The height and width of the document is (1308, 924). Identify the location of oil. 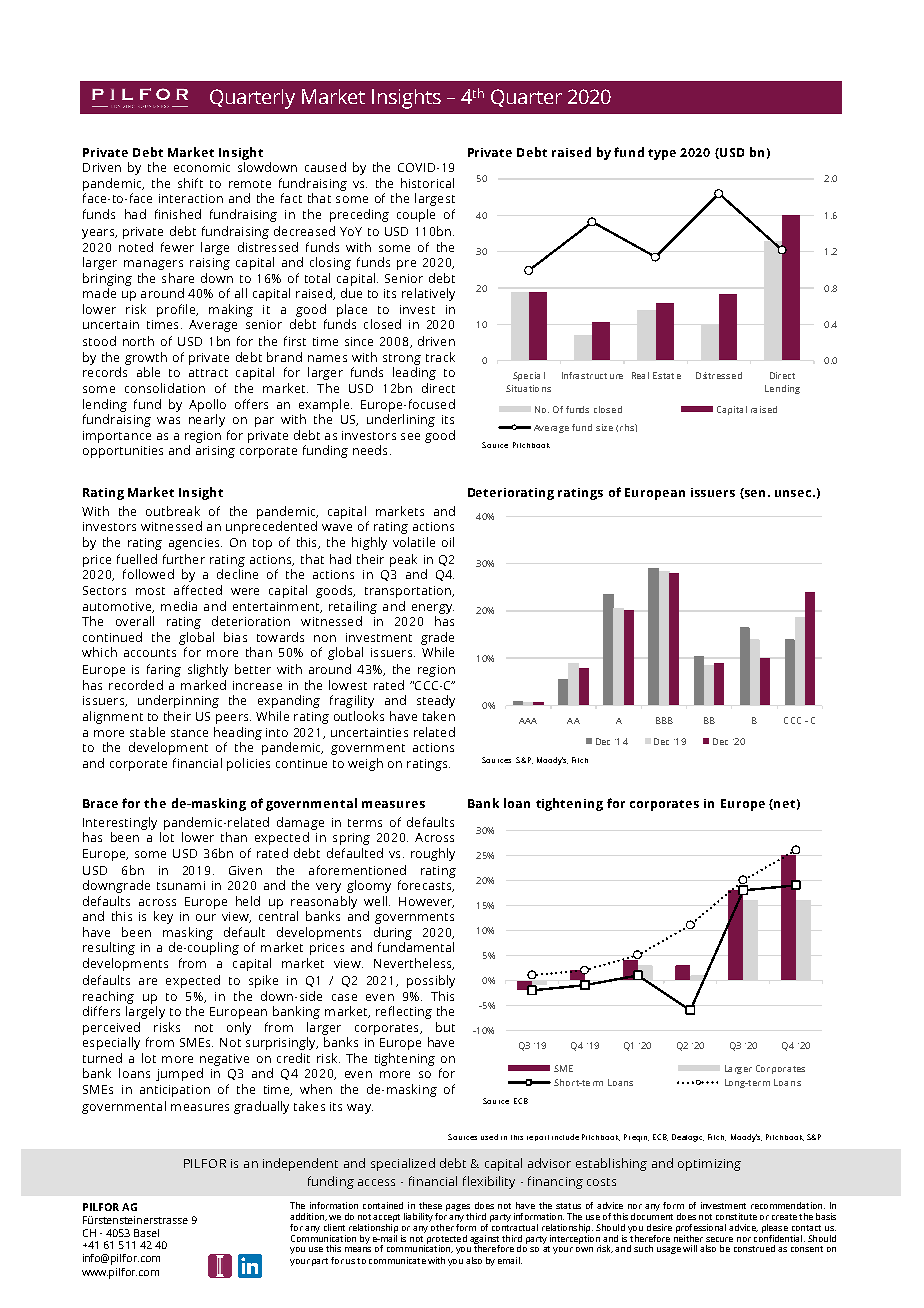
(448, 542).
